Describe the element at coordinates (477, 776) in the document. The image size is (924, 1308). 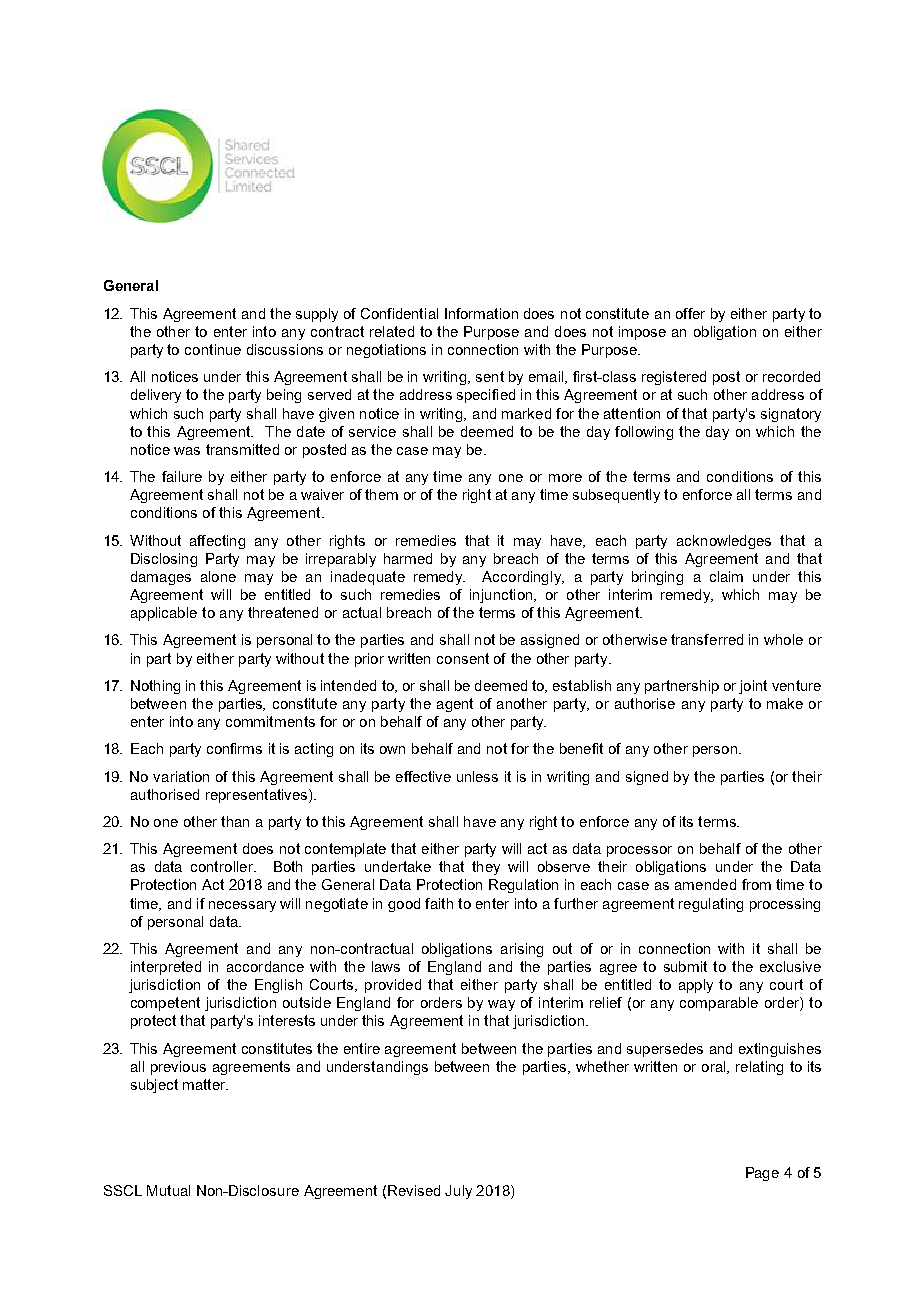
I see `unless` at that location.
